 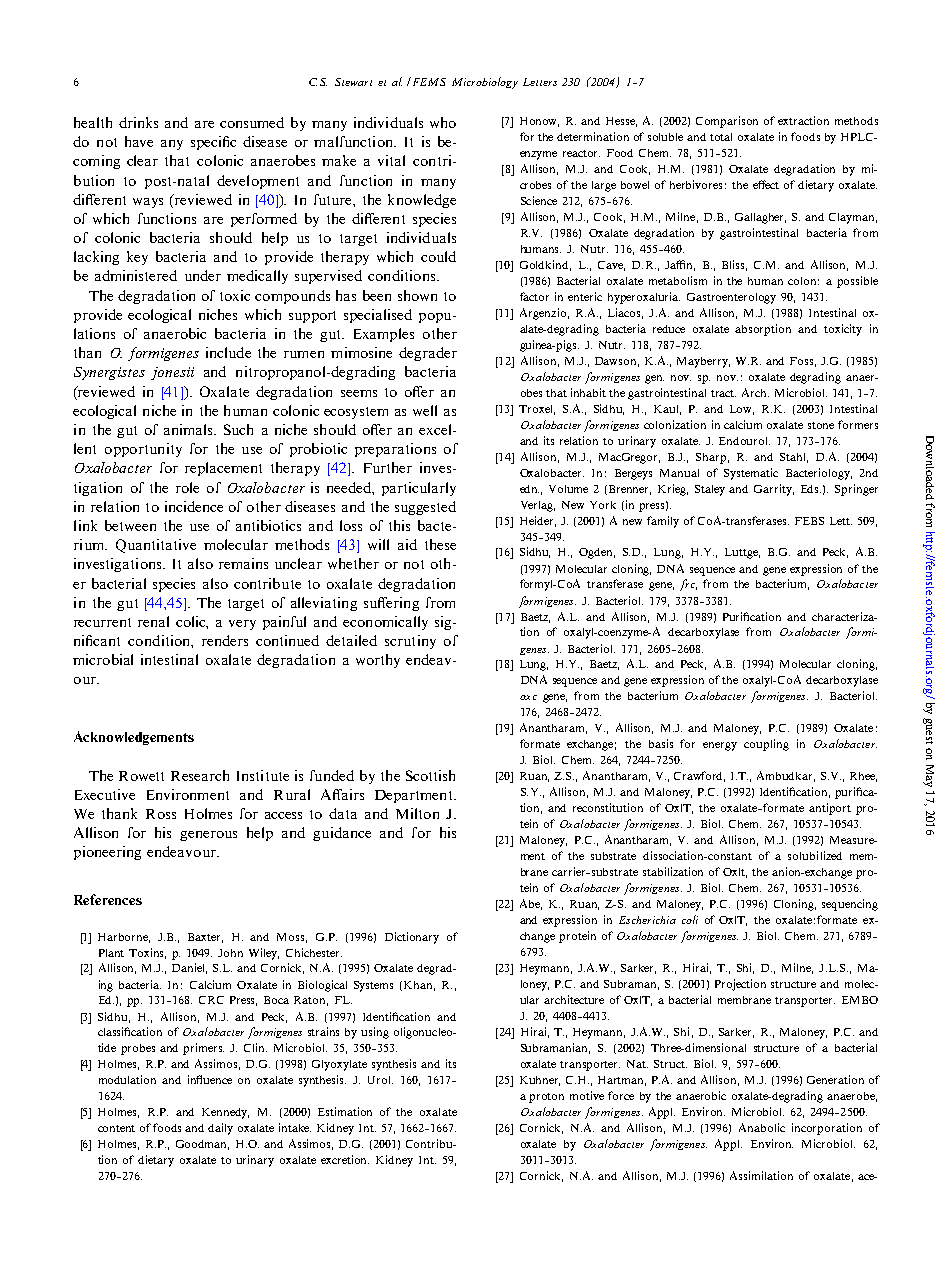 I want to click on drinks, so click(x=138, y=122).
